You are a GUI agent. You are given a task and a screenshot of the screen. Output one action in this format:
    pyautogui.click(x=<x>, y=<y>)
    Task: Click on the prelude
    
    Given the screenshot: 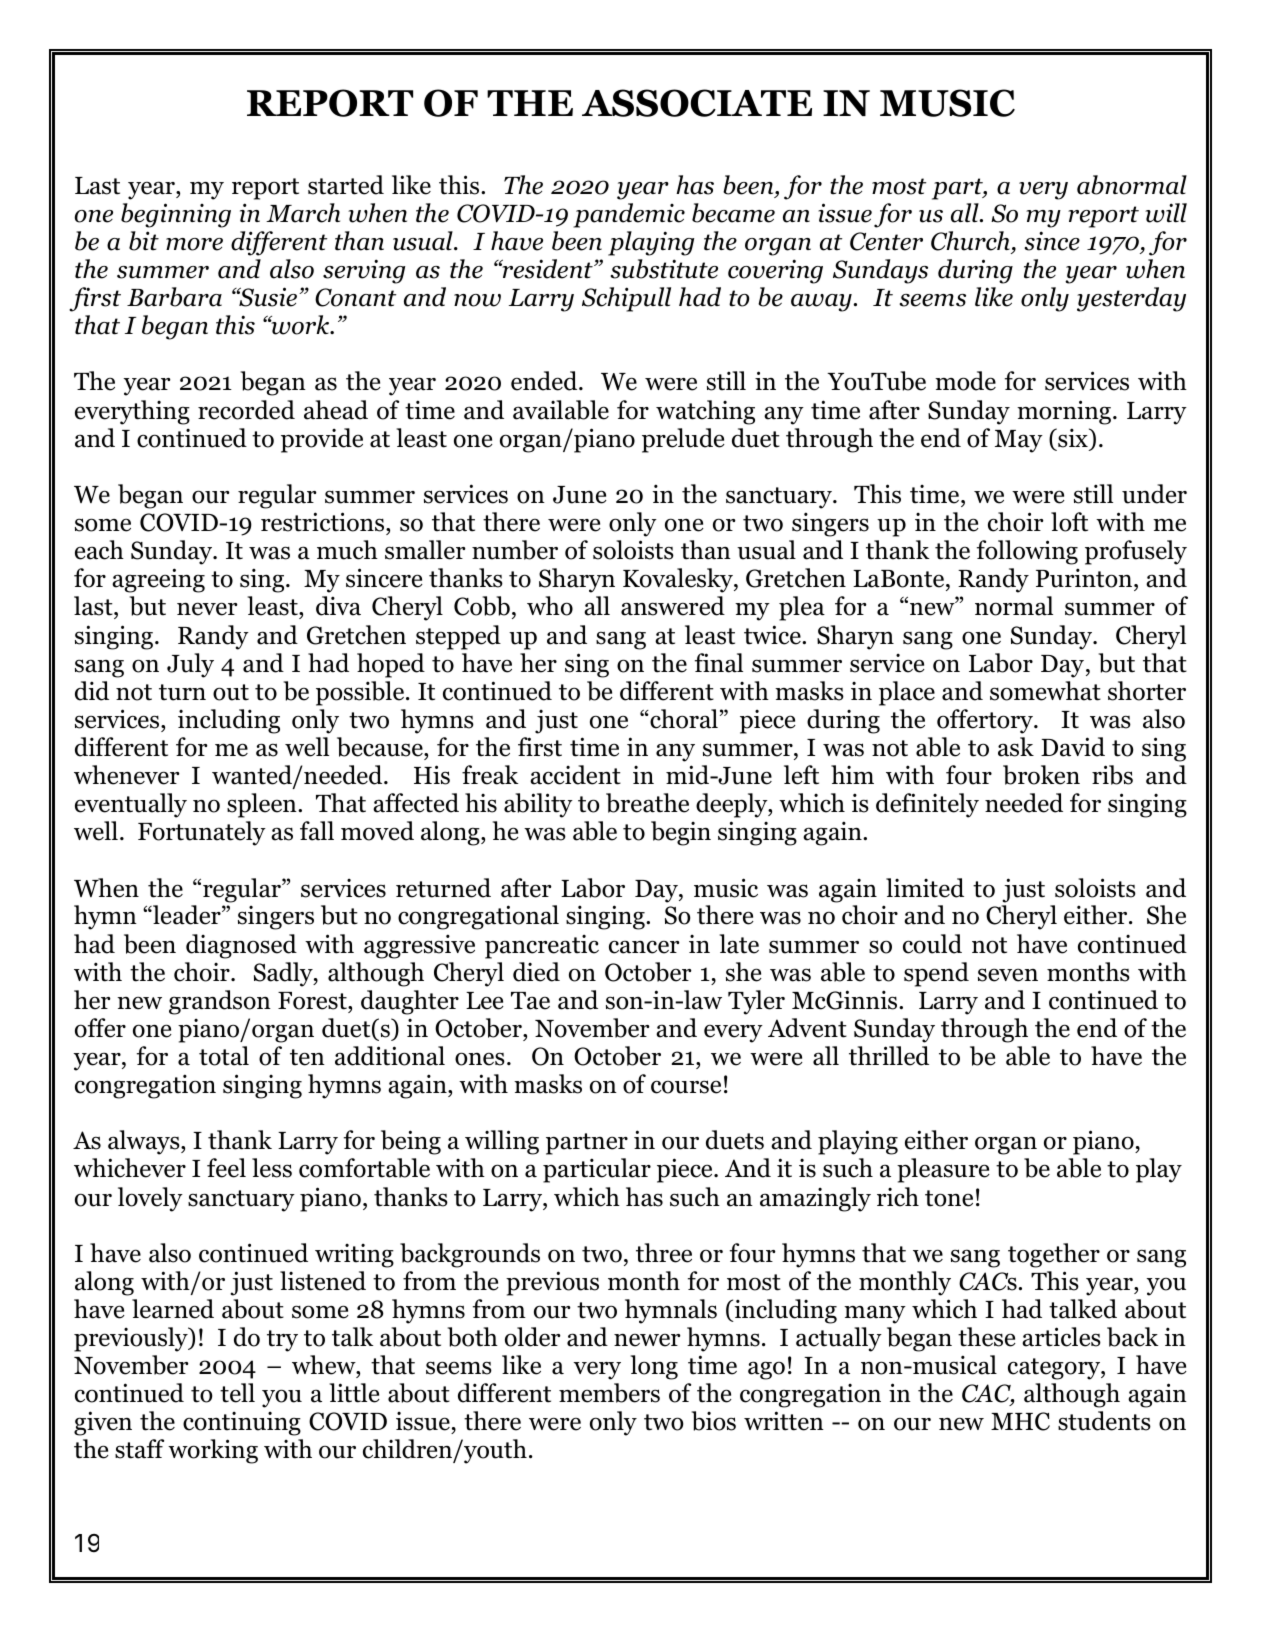 What is the action you would take?
    pyautogui.click(x=683, y=440)
